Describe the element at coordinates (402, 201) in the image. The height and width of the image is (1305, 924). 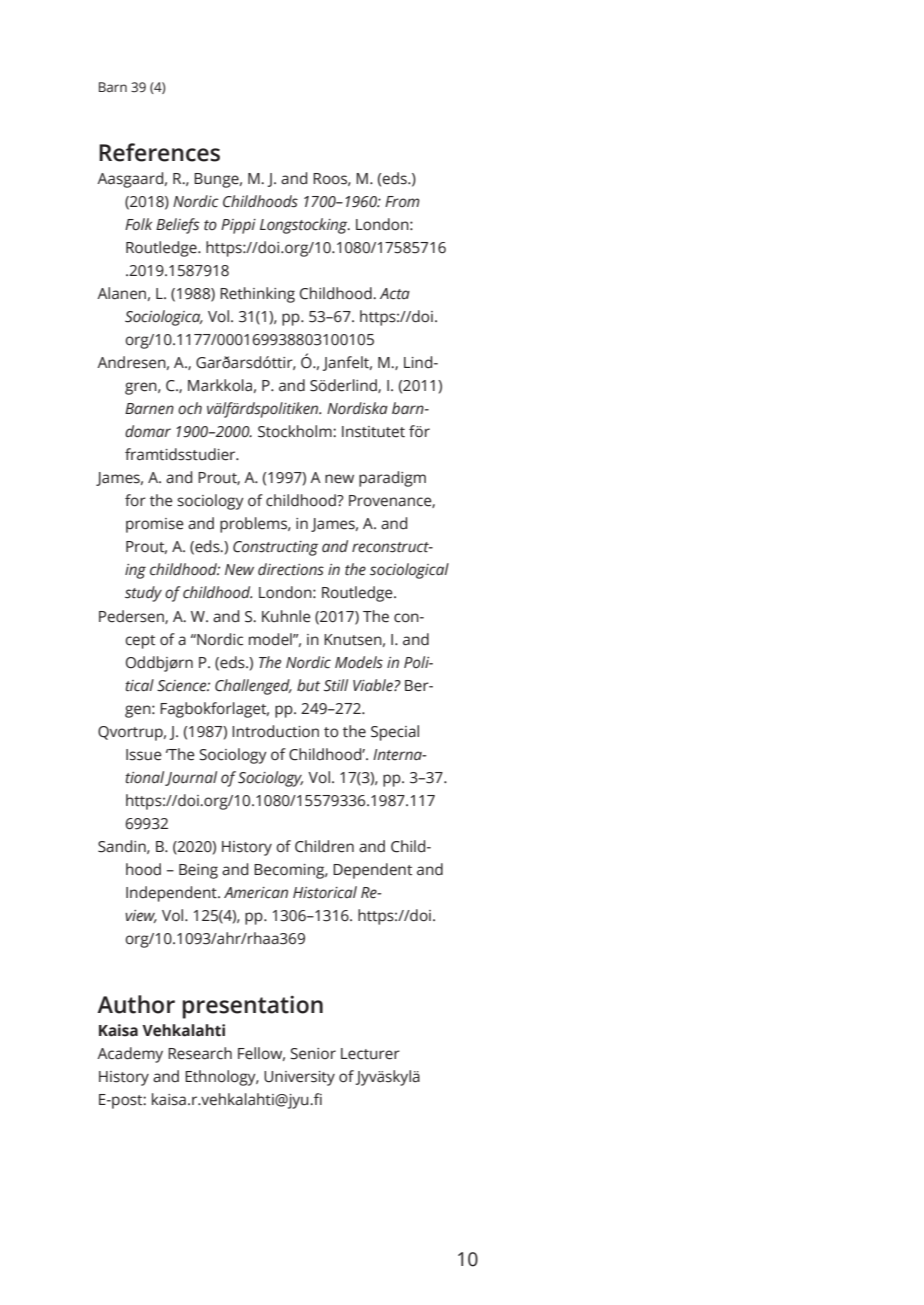
I see `From` at that location.
